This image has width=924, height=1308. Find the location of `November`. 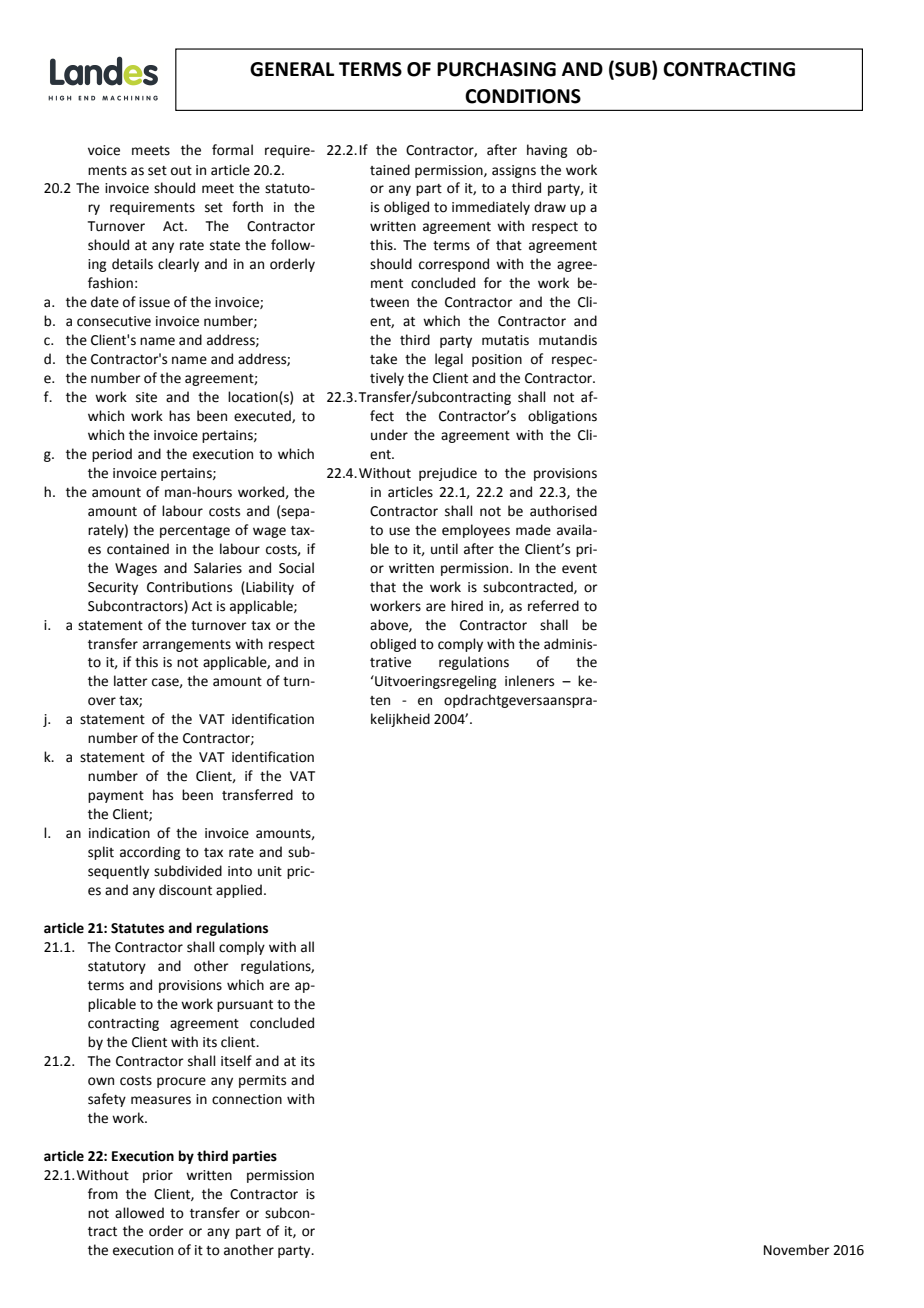

November is located at coordinates (797, 1250).
